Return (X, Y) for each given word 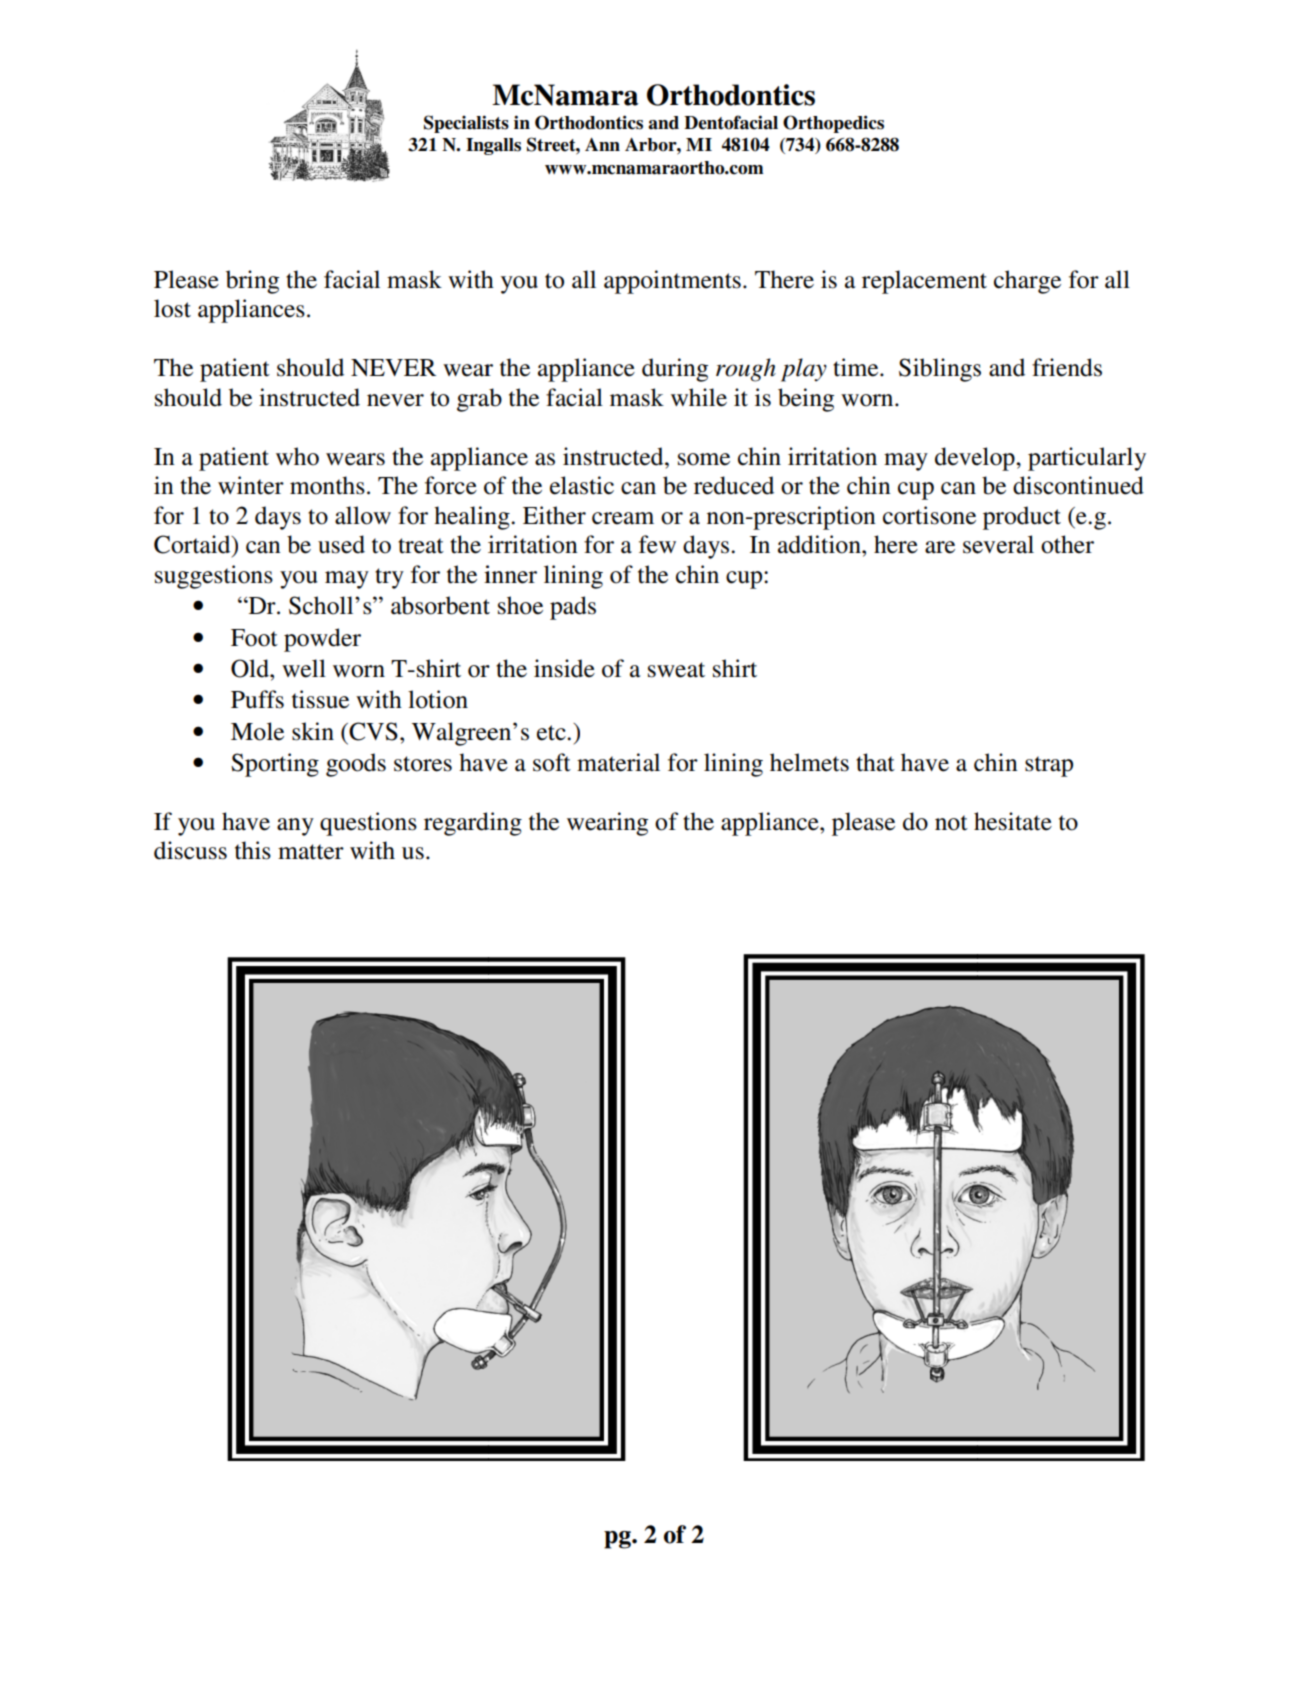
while (699, 397)
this (253, 850)
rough (746, 370)
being (806, 400)
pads (573, 608)
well (304, 668)
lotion (438, 699)
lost (172, 308)
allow (363, 515)
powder (322, 640)
